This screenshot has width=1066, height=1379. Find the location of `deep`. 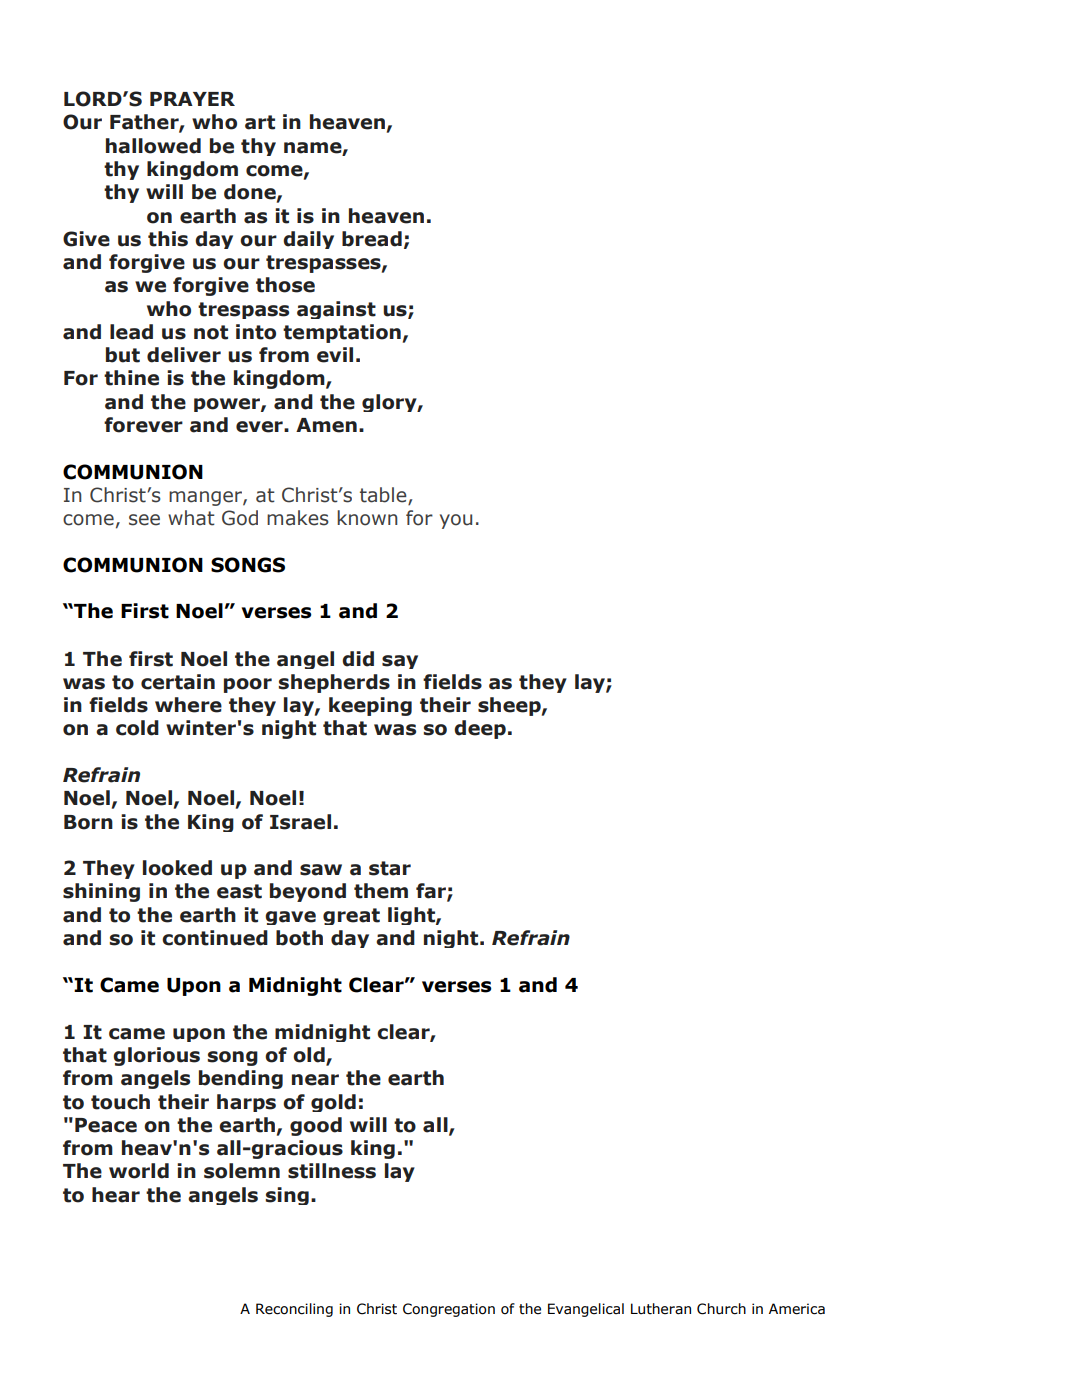

deep is located at coordinates (480, 729).
